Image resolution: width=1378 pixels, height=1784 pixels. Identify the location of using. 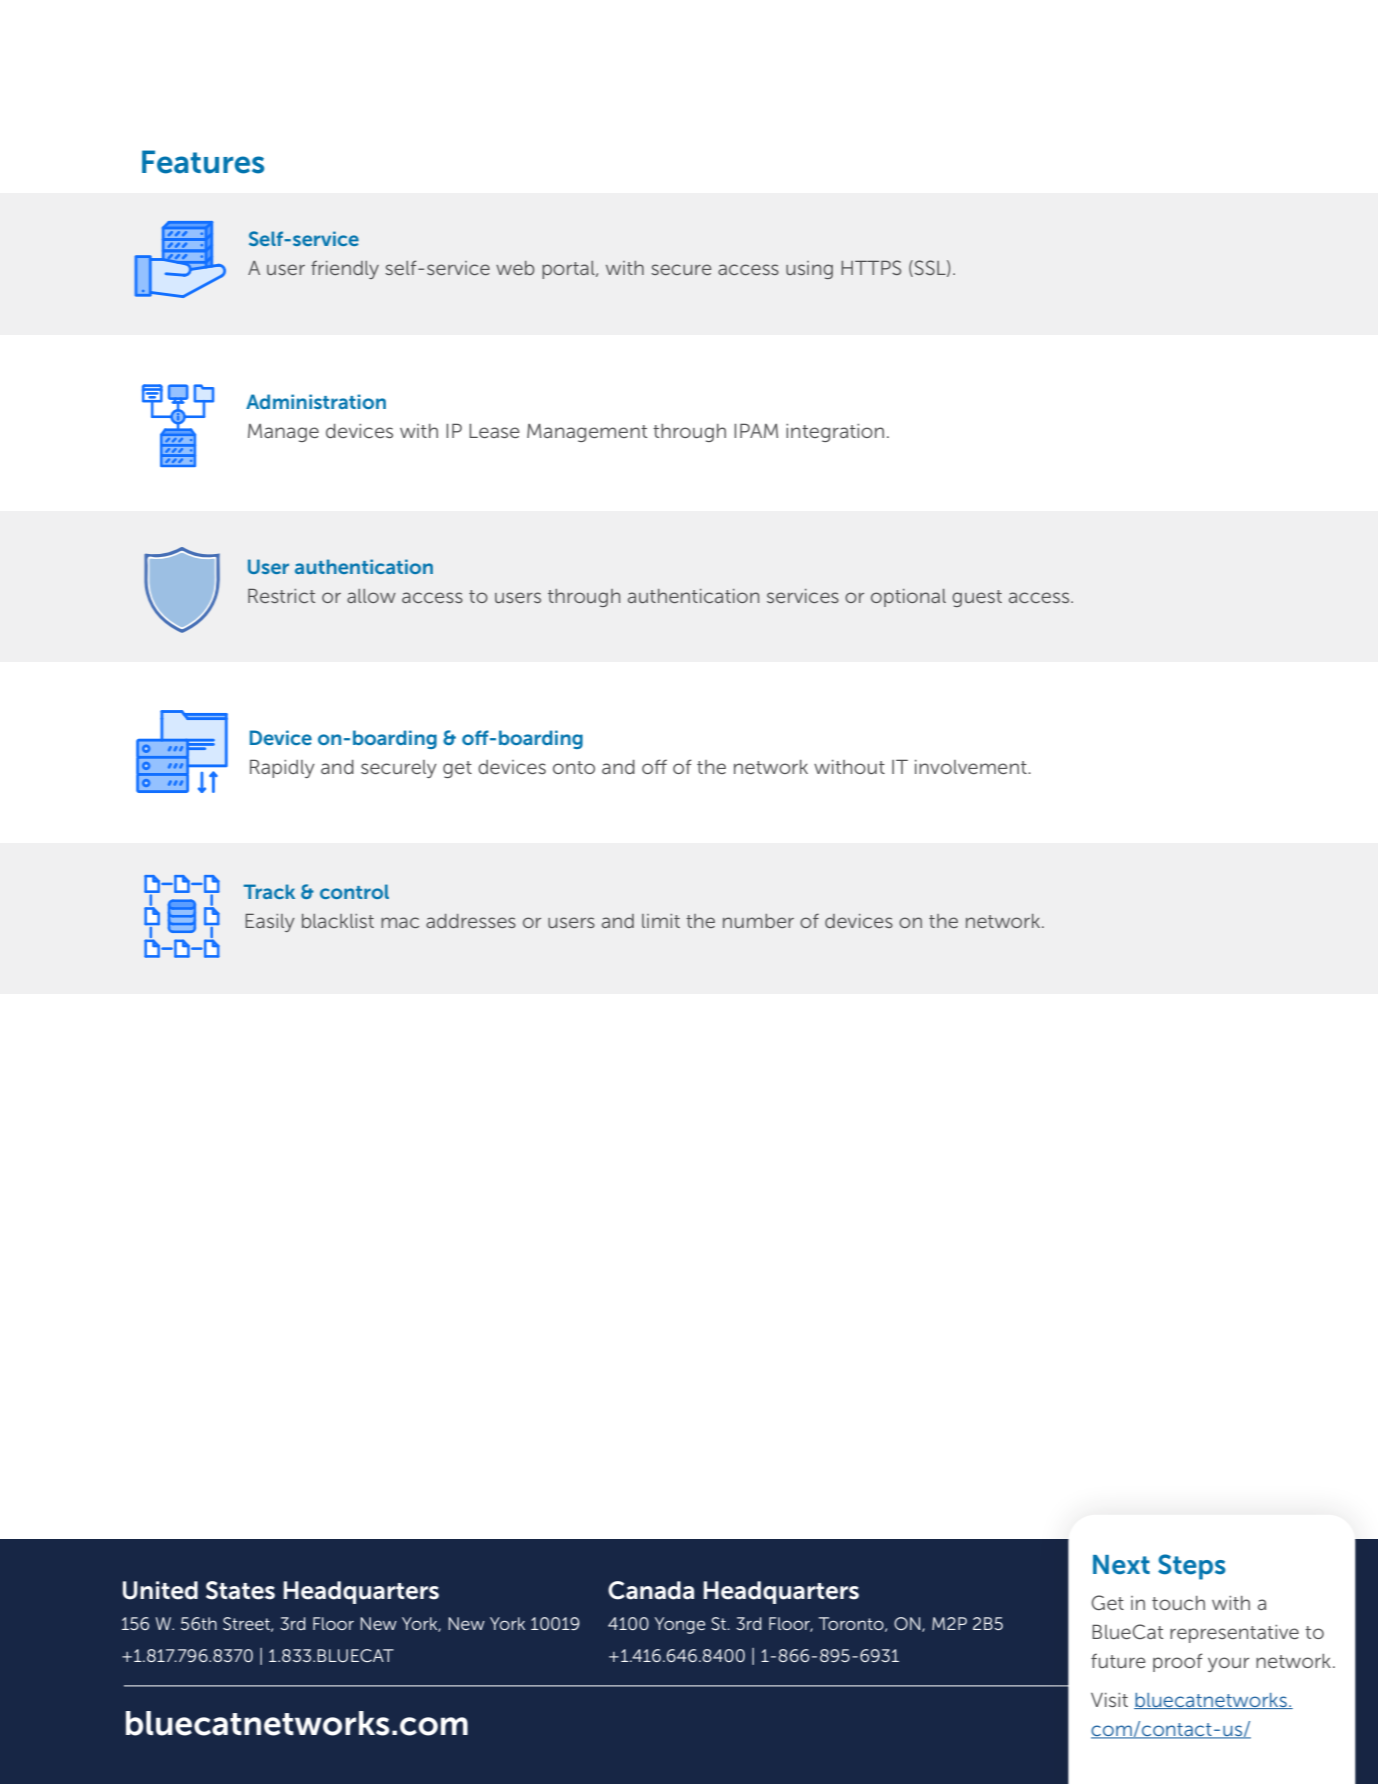
(809, 270).
